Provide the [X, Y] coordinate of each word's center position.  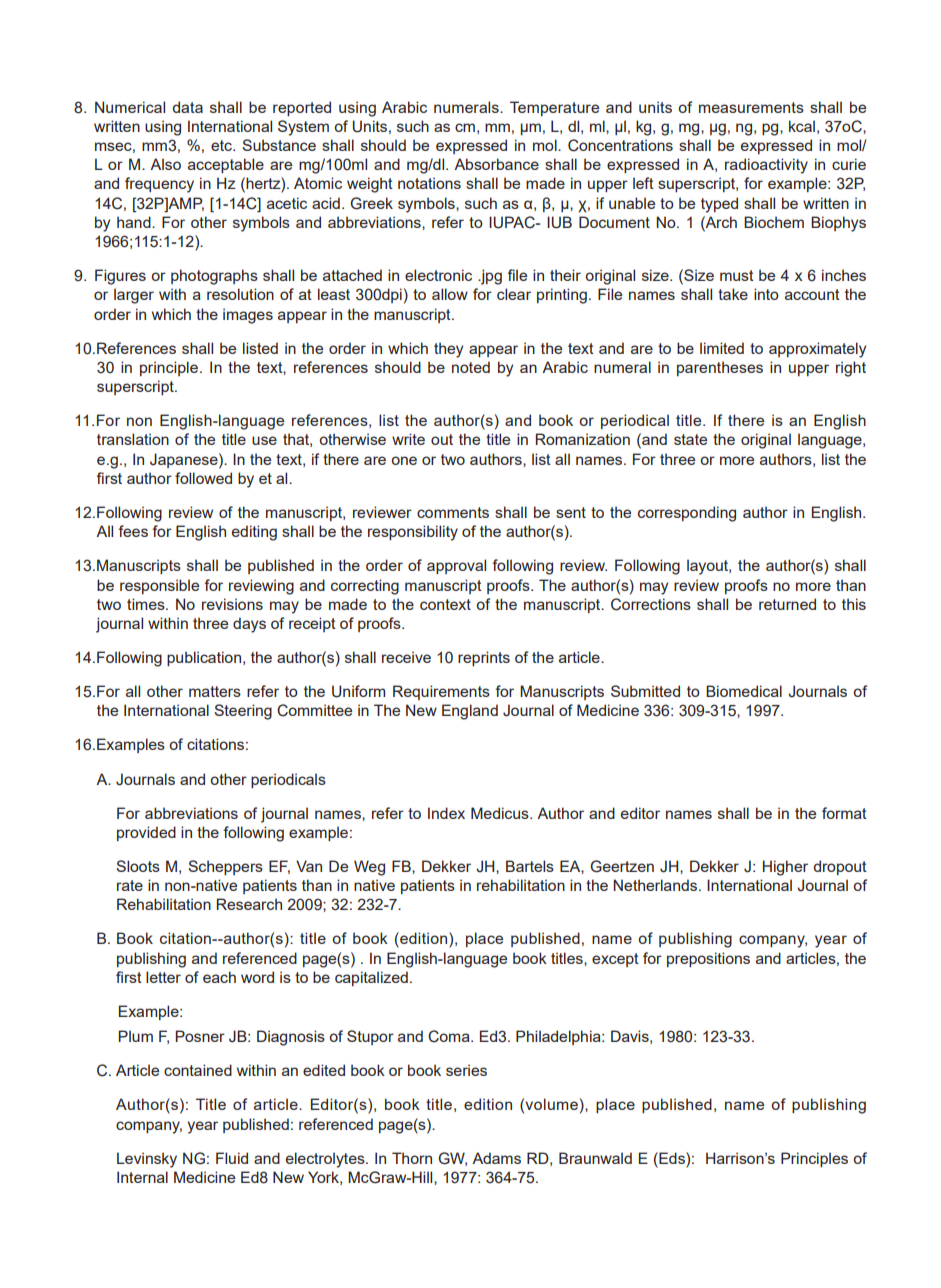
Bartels [530, 866]
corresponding [687, 514]
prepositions [708, 959]
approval [456, 566]
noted [471, 367]
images [248, 316]
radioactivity [766, 166]
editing [254, 533]
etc [222, 145]
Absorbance [496, 164]
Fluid [232, 1158]
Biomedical [744, 691]
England [470, 712]
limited [722, 348]
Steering [243, 712]
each [219, 977]
